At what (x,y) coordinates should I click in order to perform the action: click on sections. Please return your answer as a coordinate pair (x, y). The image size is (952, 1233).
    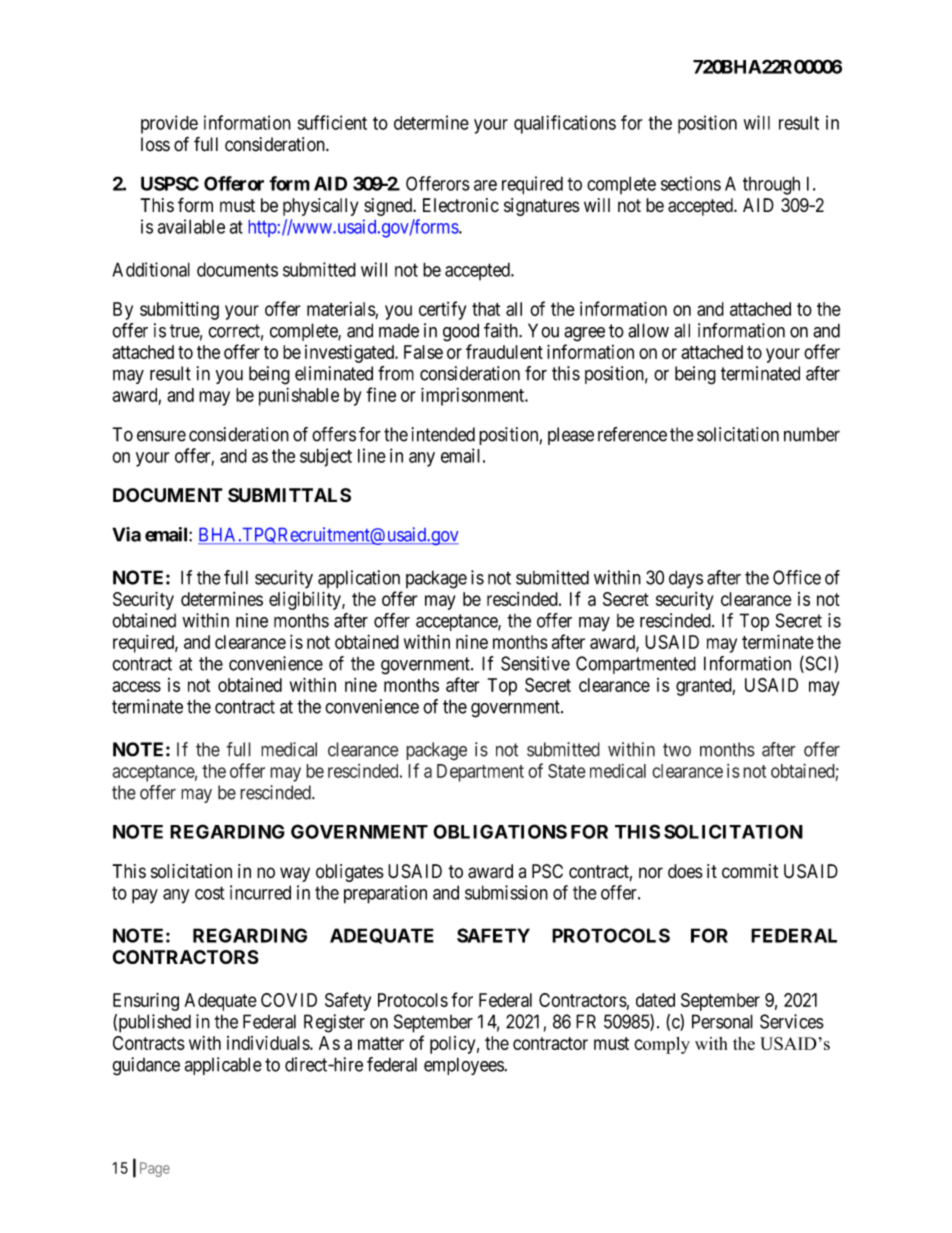
    Looking at the image, I should click on (691, 183).
